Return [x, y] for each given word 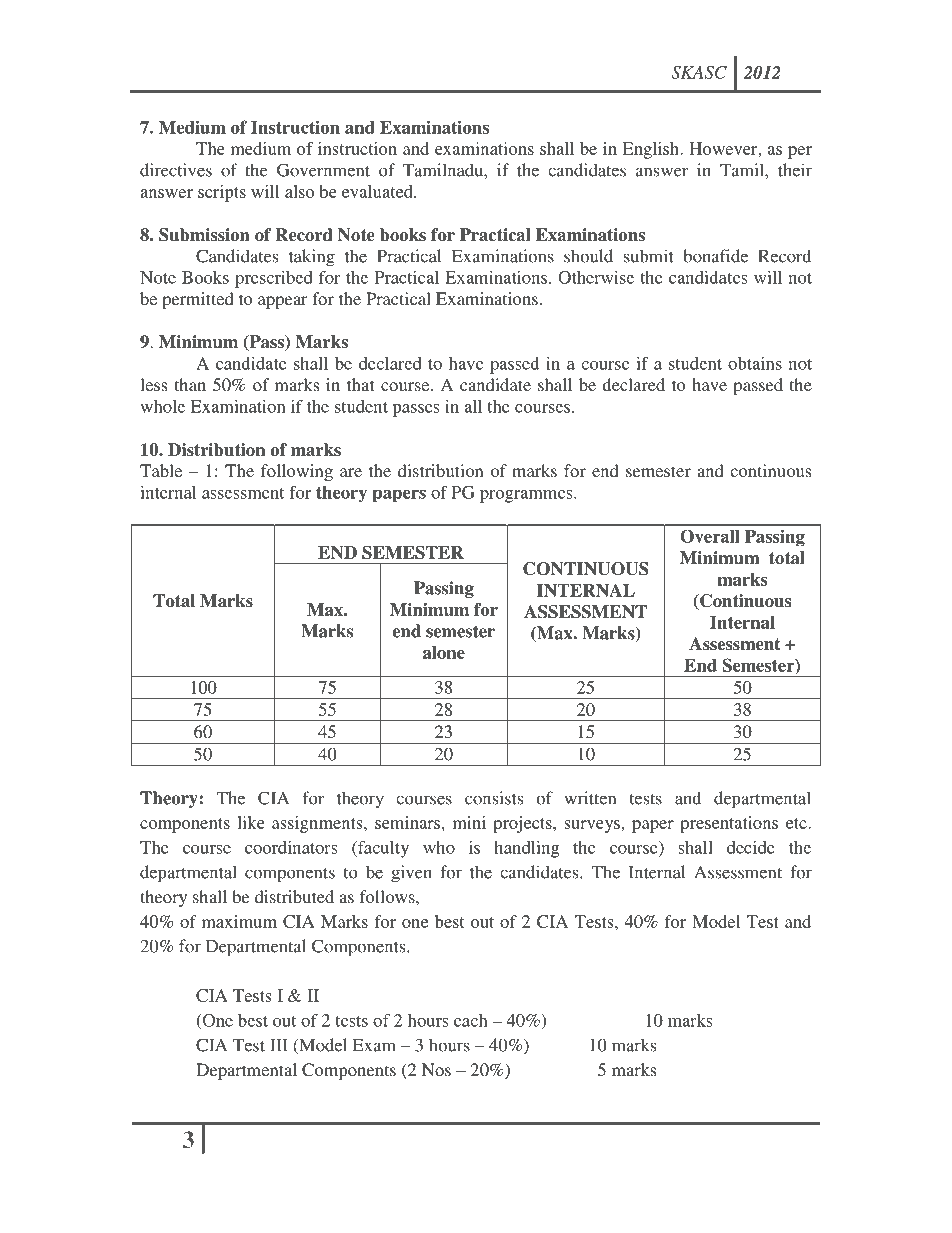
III [279, 1045]
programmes [527, 496]
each [471, 1020]
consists [494, 798]
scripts [222, 193]
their [795, 170]
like [251, 822]
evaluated [378, 191]
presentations [729, 824]
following [297, 472]
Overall [710, 536]
